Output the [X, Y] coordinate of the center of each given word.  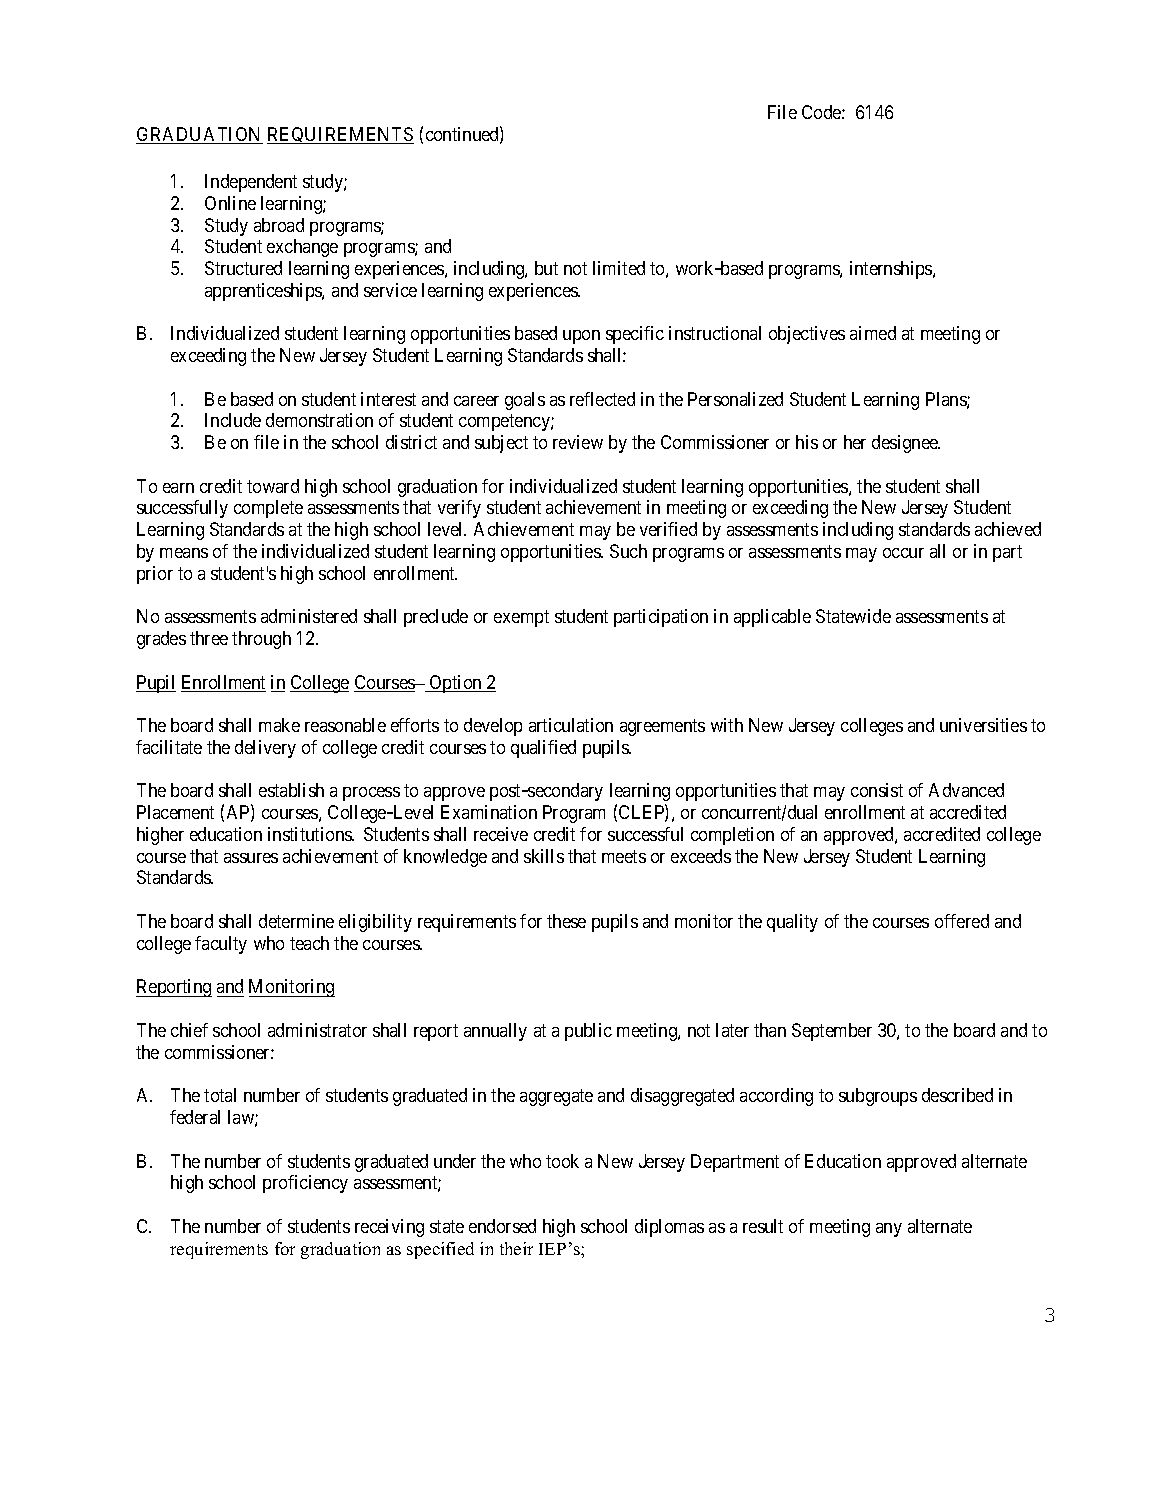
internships [892, 270]
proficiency [305, 1184]
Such [628, 551]
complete [268, 509]
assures [251, 858]
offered [962, 921]
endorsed [502, 1226]
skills [544, 856]
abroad [279, 225]
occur [903, 553]
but [546, 268]
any [889, 1230]
